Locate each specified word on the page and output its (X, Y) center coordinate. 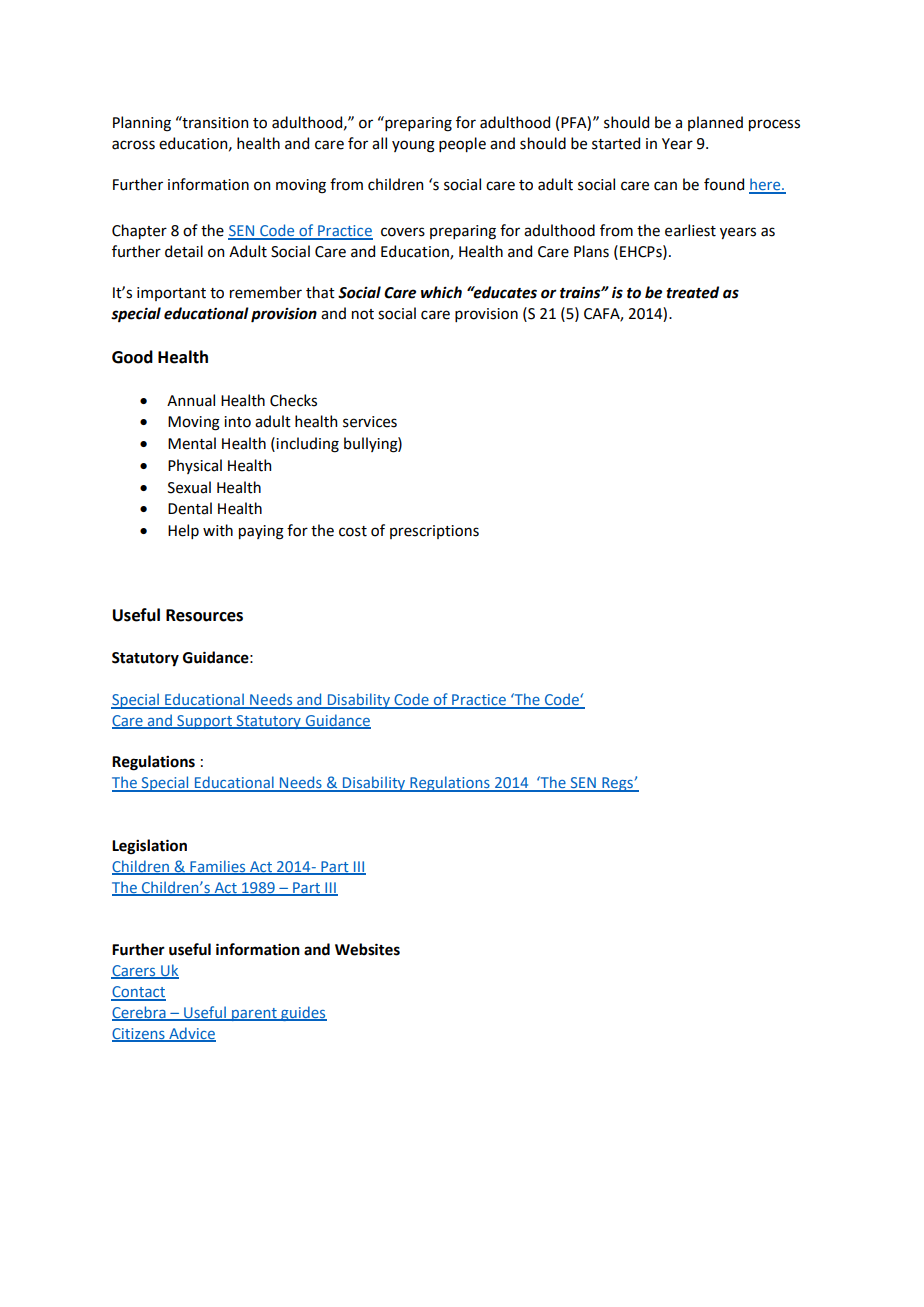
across (133, 145)
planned (715, 123)
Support (205, 722)
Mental (192, 443)
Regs (617, 784)
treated (693, 292)
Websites (367, 949)
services (370, 422)
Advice (191, 1034)
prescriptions (434, 532)
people (462, 144)
